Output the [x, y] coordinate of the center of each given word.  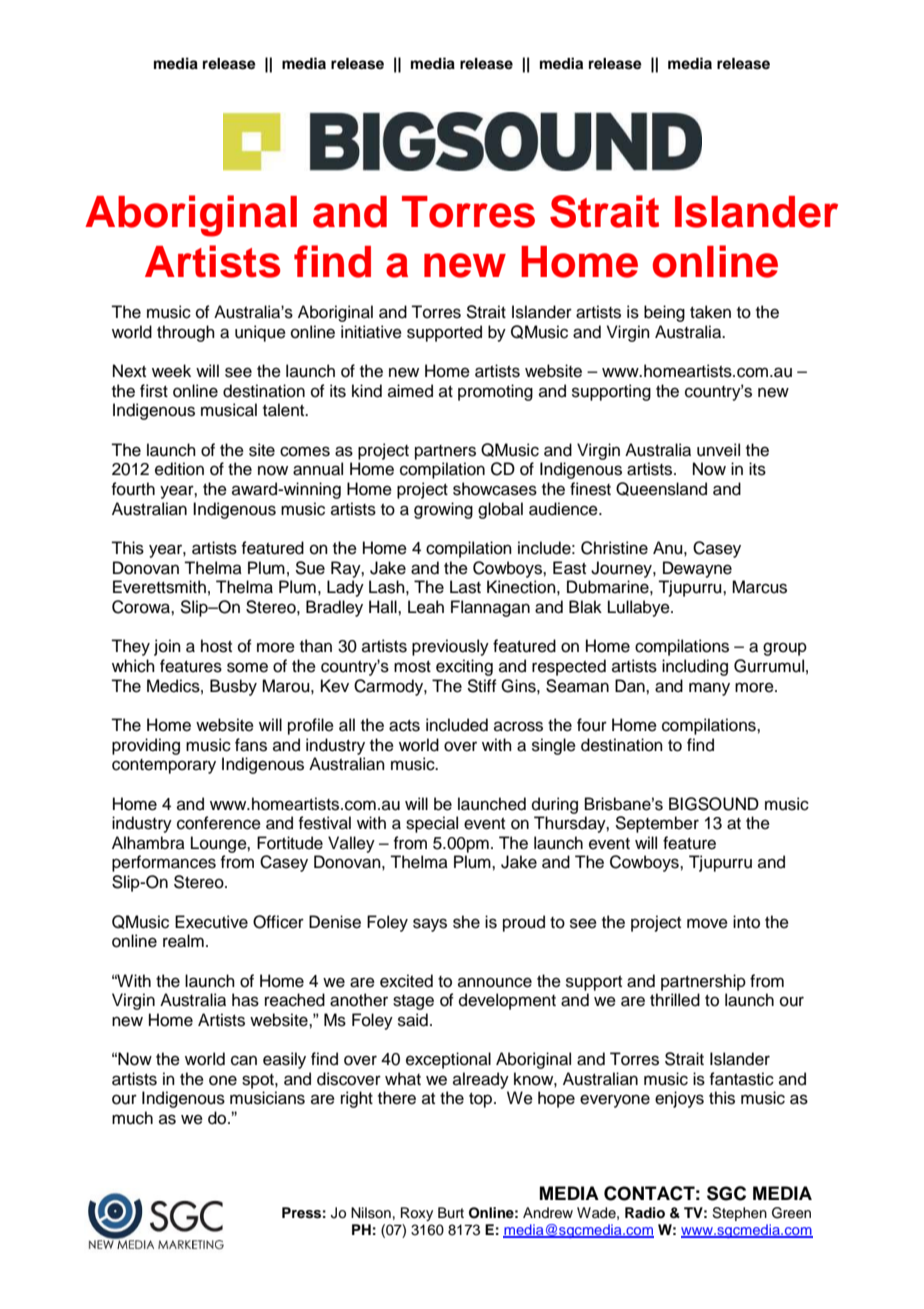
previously [450, 647]
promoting [495, 392]
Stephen [739, 1214]
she [466, 922]
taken [710, 312]
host [216, 646]
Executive [211, 922]
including [695, 667]
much [132, 1118]
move [707, 923]
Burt [451, 1212]
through [186, 333]
